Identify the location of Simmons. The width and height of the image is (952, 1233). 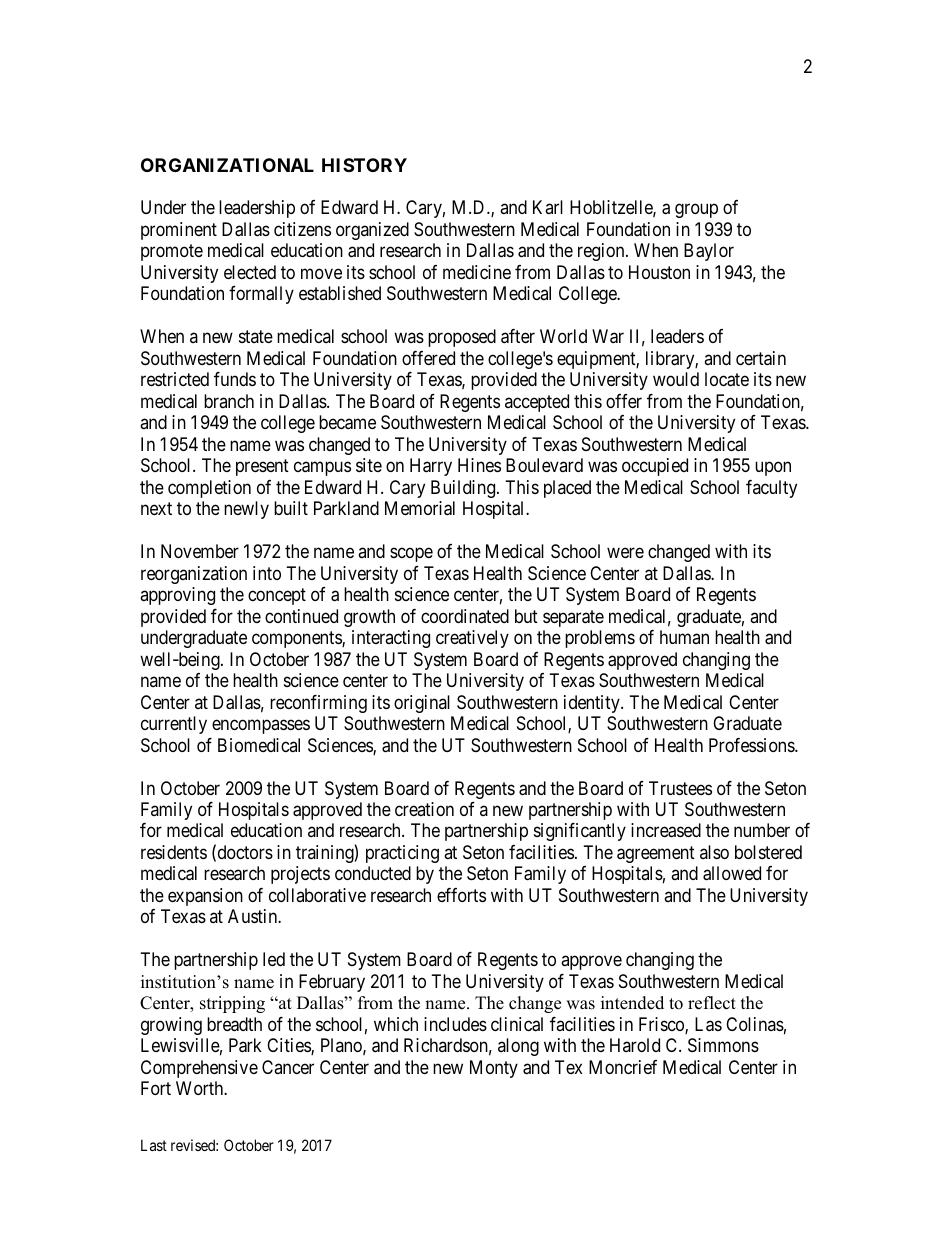
(723, 1045).
